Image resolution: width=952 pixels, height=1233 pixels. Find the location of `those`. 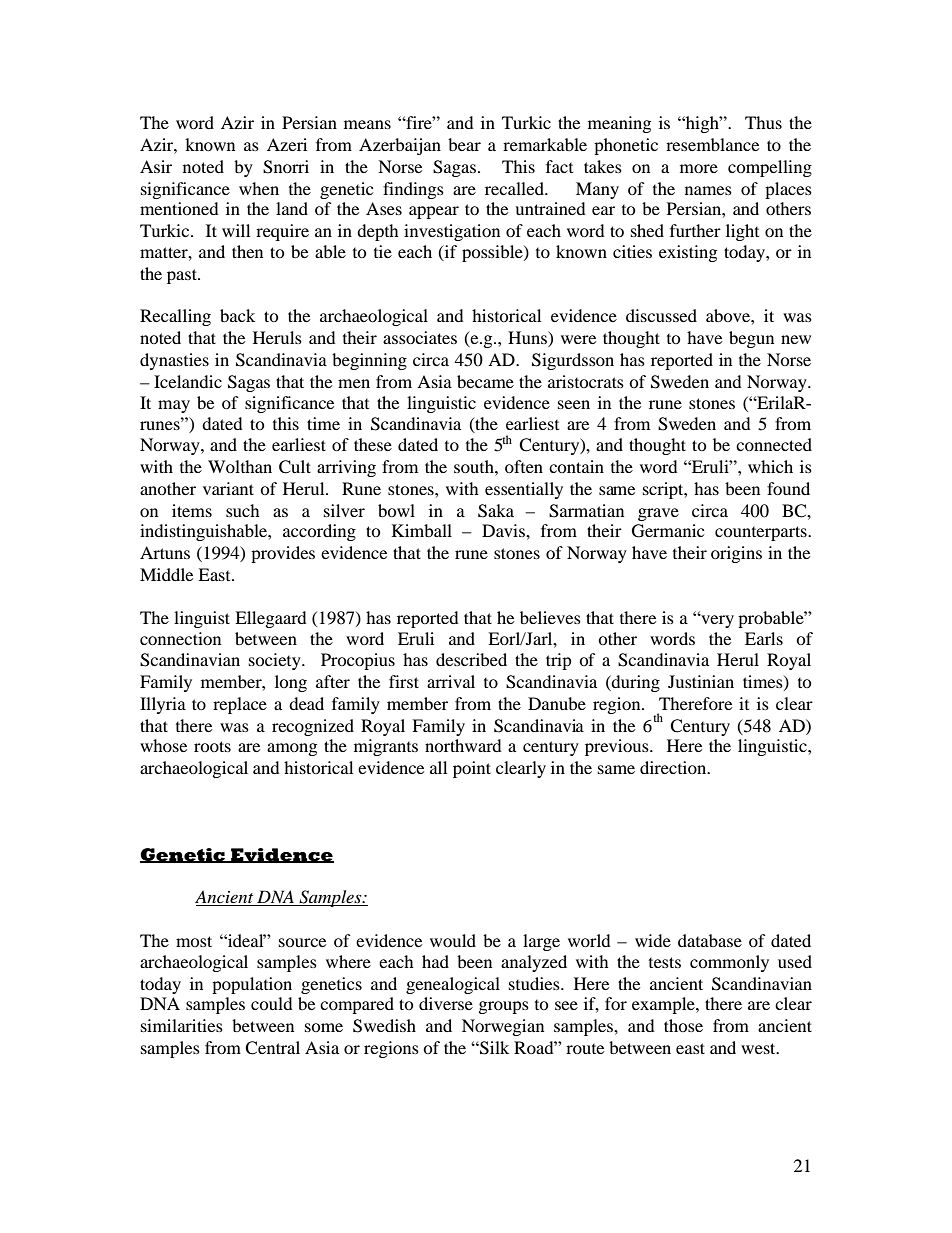

those is located at coordinates (683, 1025).
